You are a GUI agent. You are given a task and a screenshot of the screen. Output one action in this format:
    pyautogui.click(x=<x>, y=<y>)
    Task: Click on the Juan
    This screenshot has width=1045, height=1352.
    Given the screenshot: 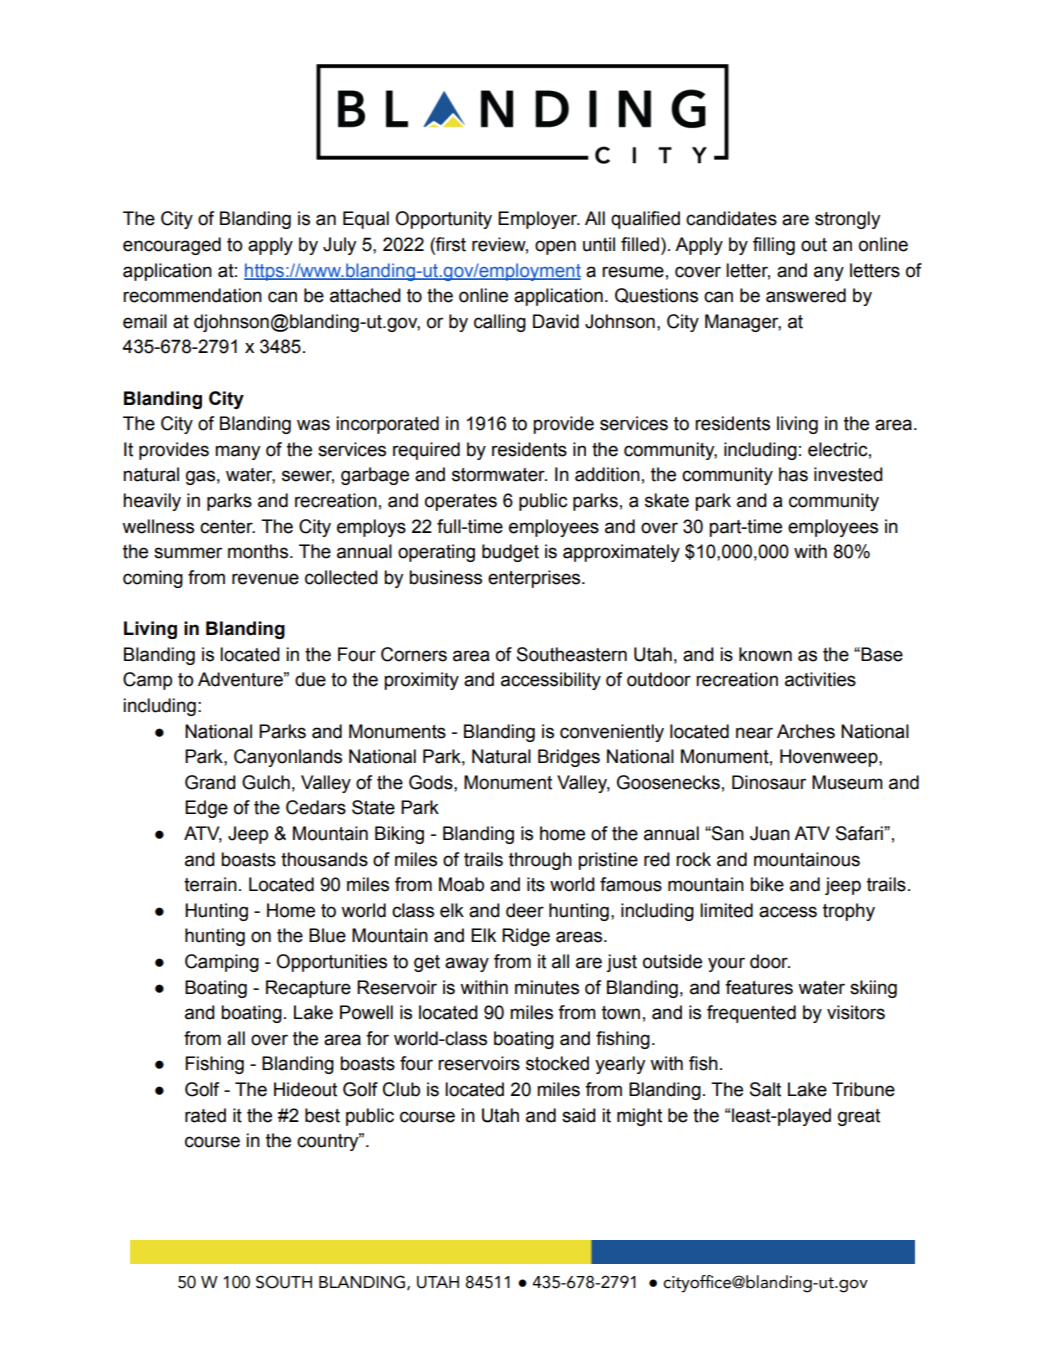 What is the action you would take?
    pyautogui.click(x=770, y=833)
